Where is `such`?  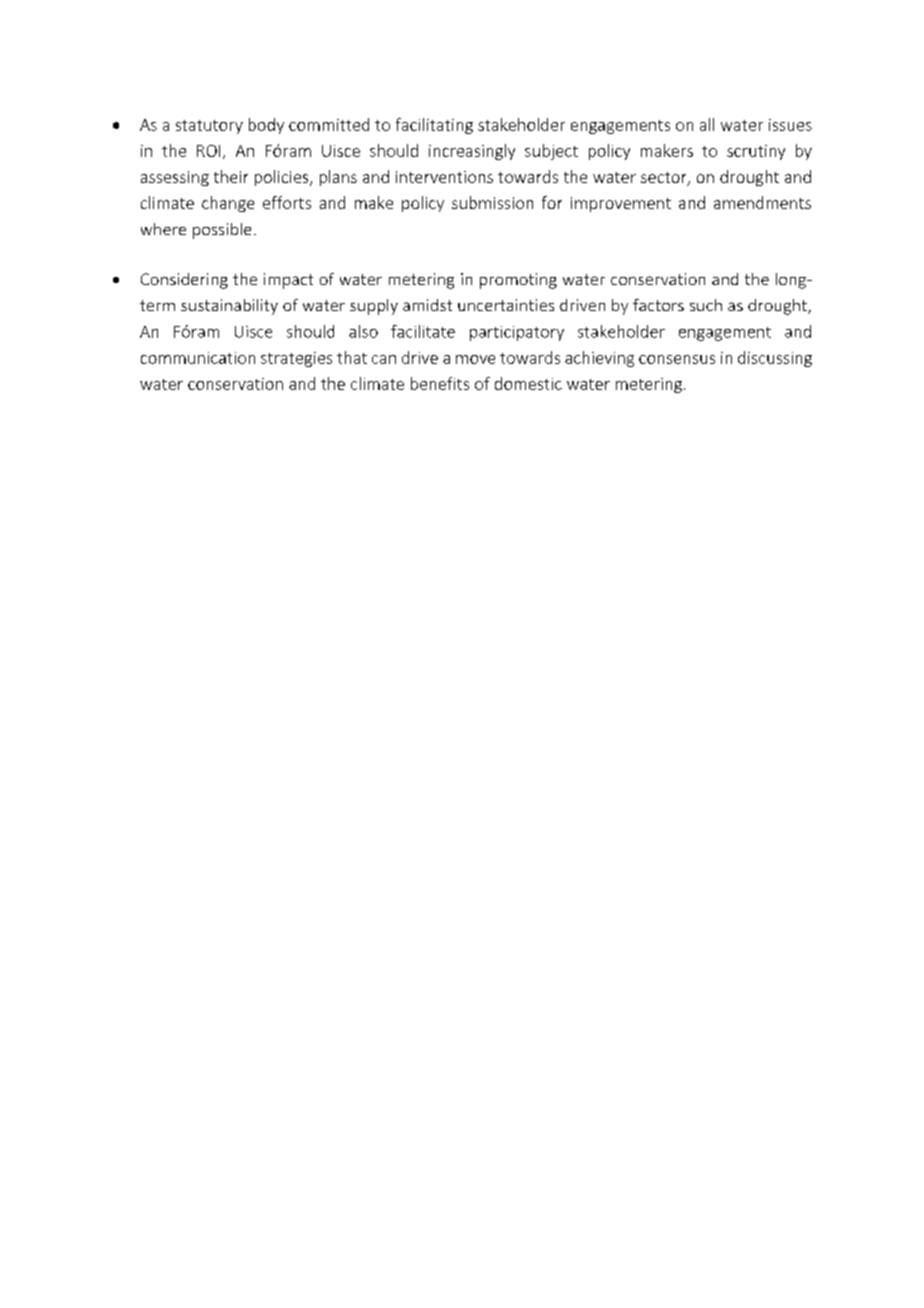 such is located at coordinates (706, 305).
